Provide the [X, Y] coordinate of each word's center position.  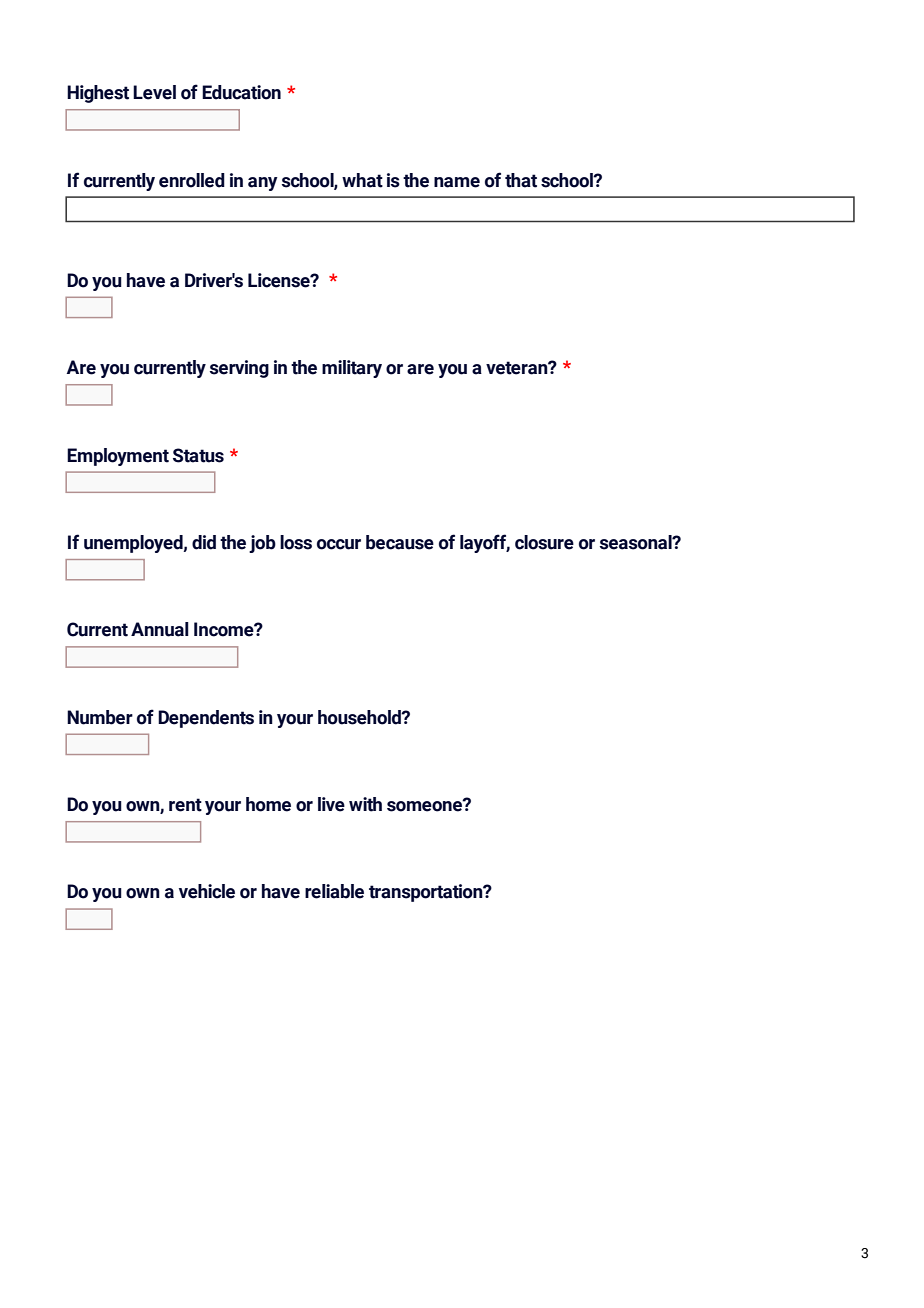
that [521, 180]
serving [239, 369]
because [400, 542]
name [457, 182]
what [362, 180]
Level [154, 92]
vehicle [207, 891]
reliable [334, 891]
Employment [118, 457]
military [352, 369]
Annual [160, 629]
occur [339, 544]
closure [544, 542]
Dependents [206, 719]
